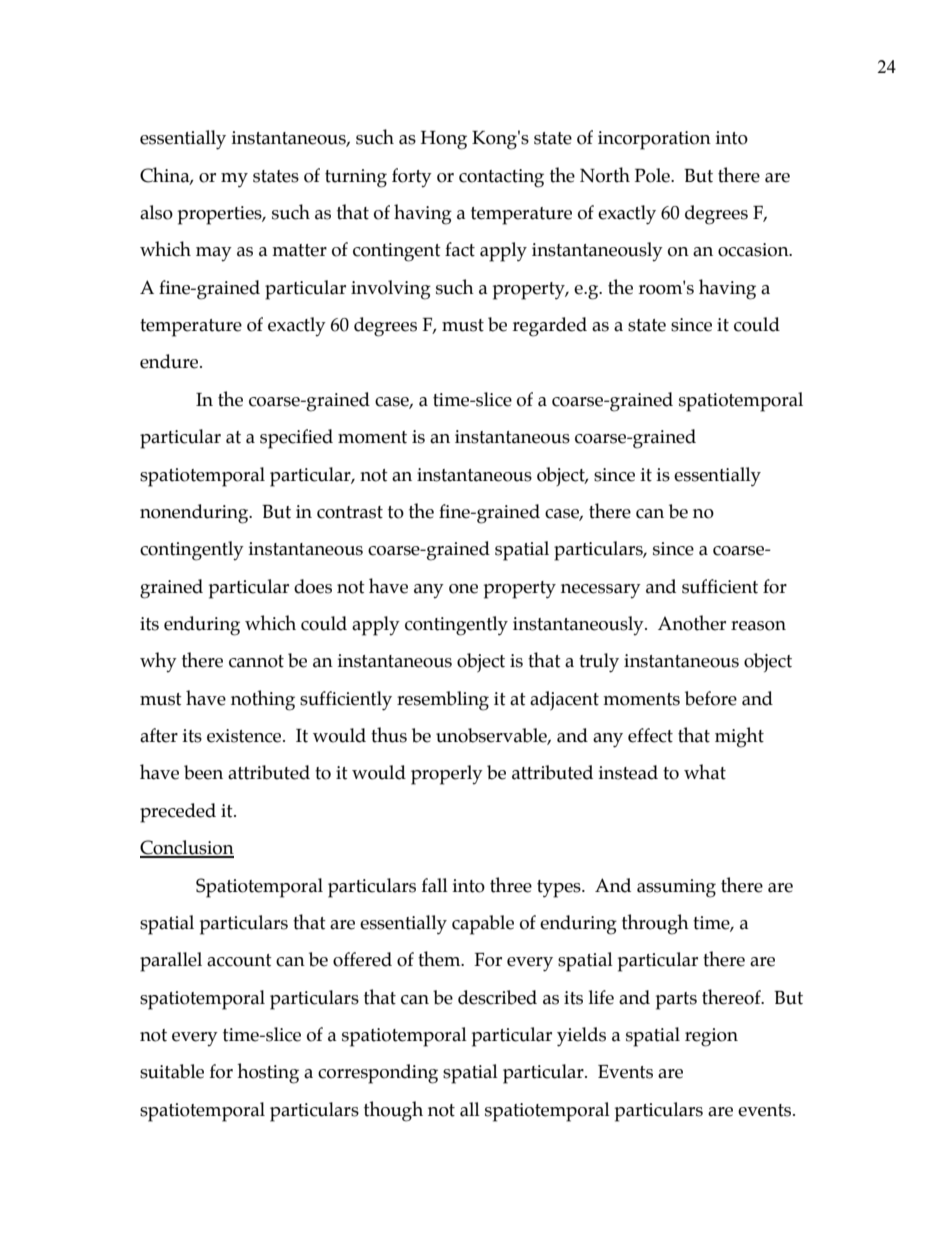 The image size is (952, 1233). What do you see at coordinates (444, 140) in the document?
I see `Hong` at bounding box center [444, 140].
